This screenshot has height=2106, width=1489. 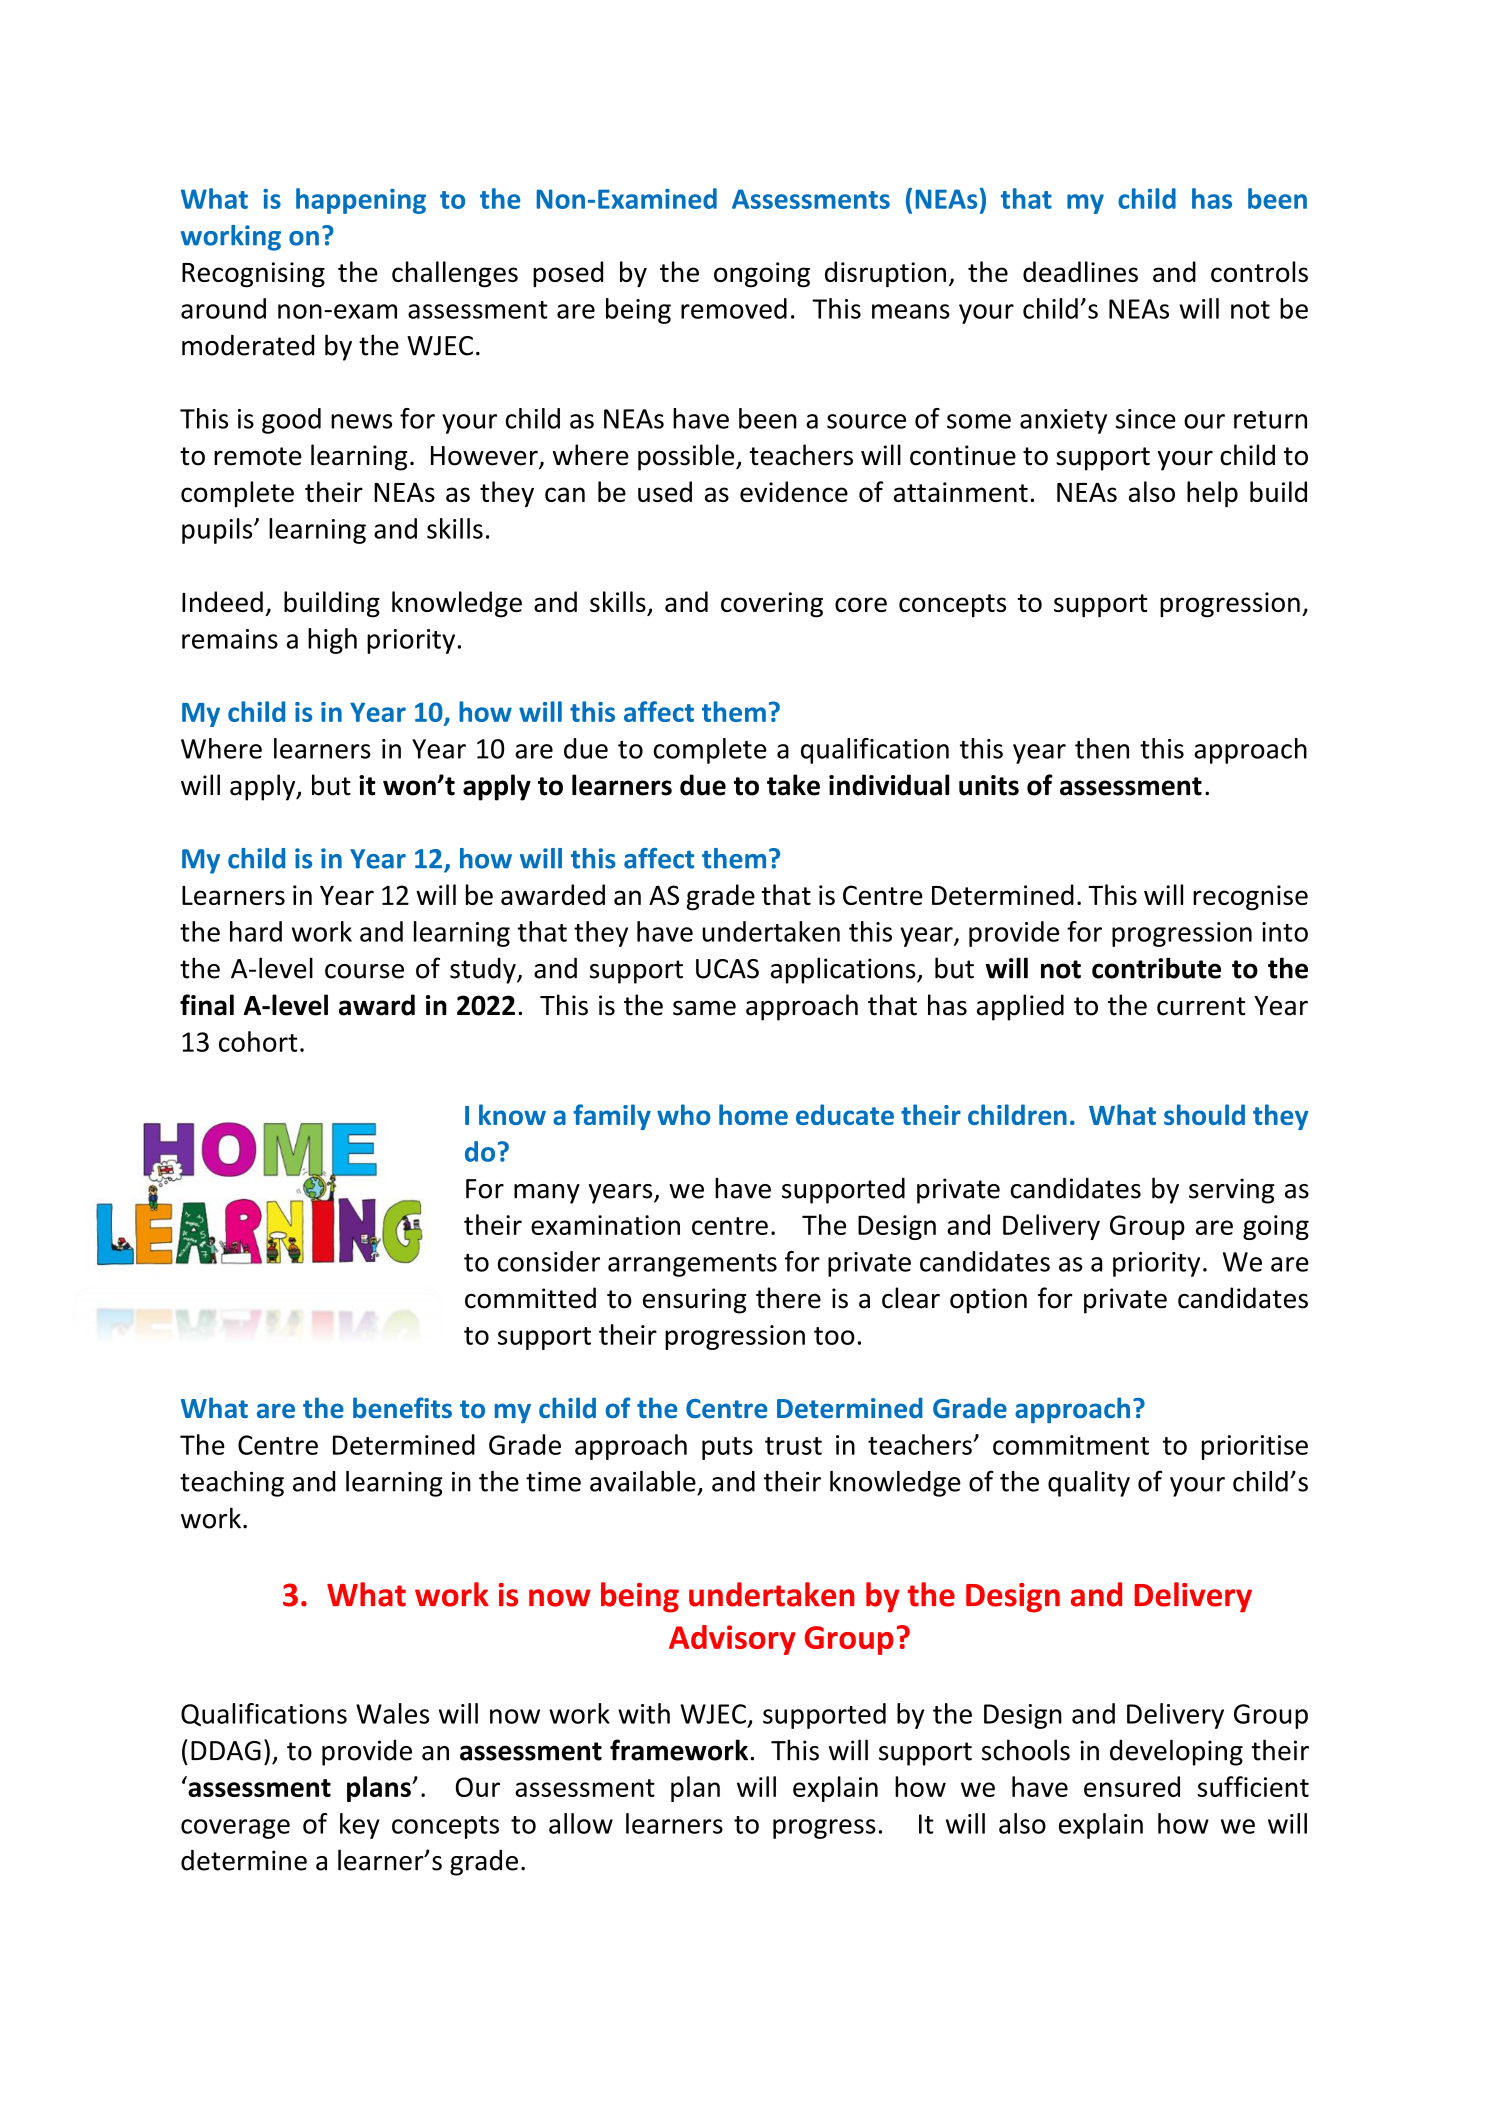 What do you see at coordinates (889, 785) in the screenshot?
I see `individual` at bounding box center [889, 785].
